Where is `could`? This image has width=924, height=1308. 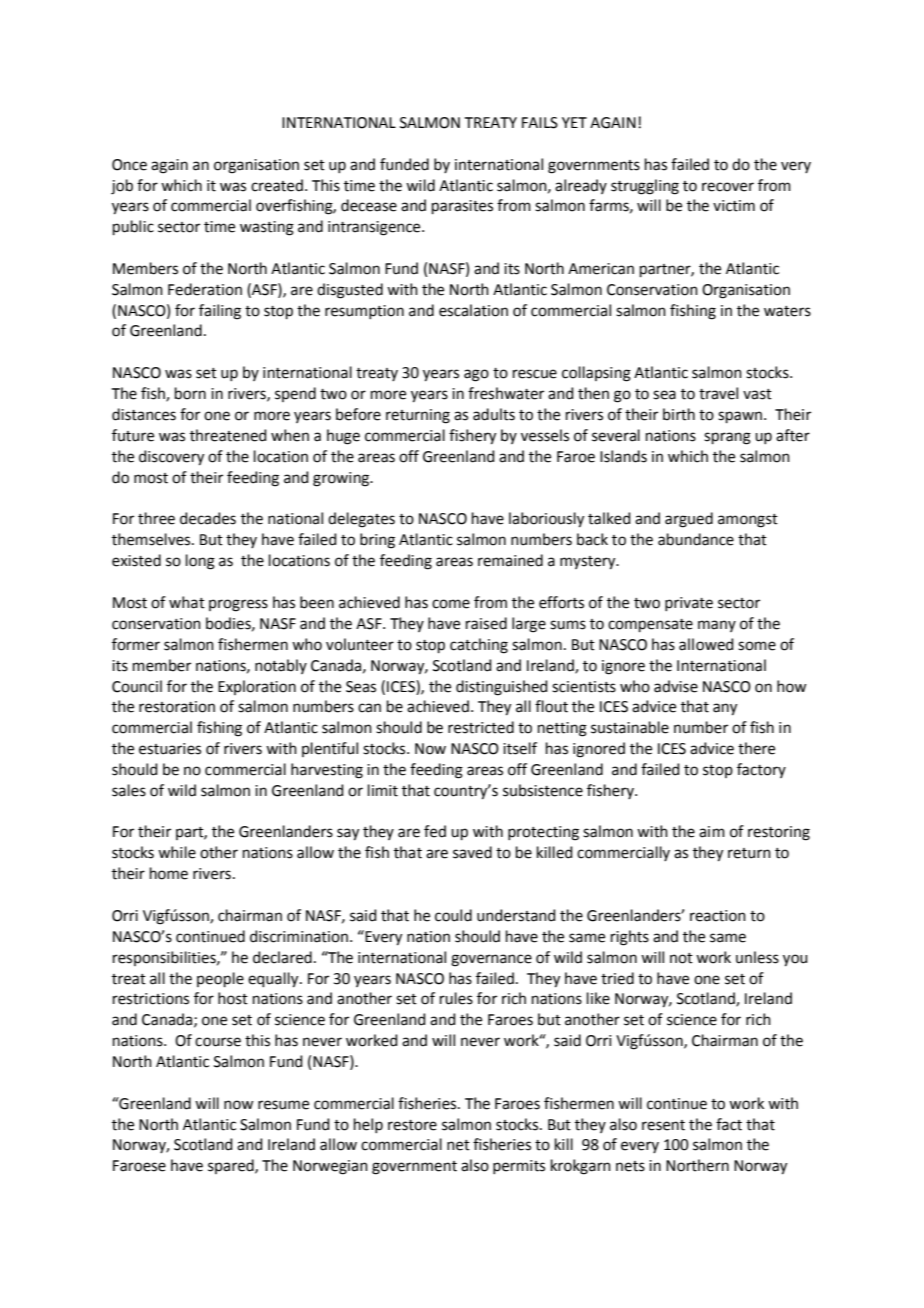 could is located at coordinates (453, 915).
